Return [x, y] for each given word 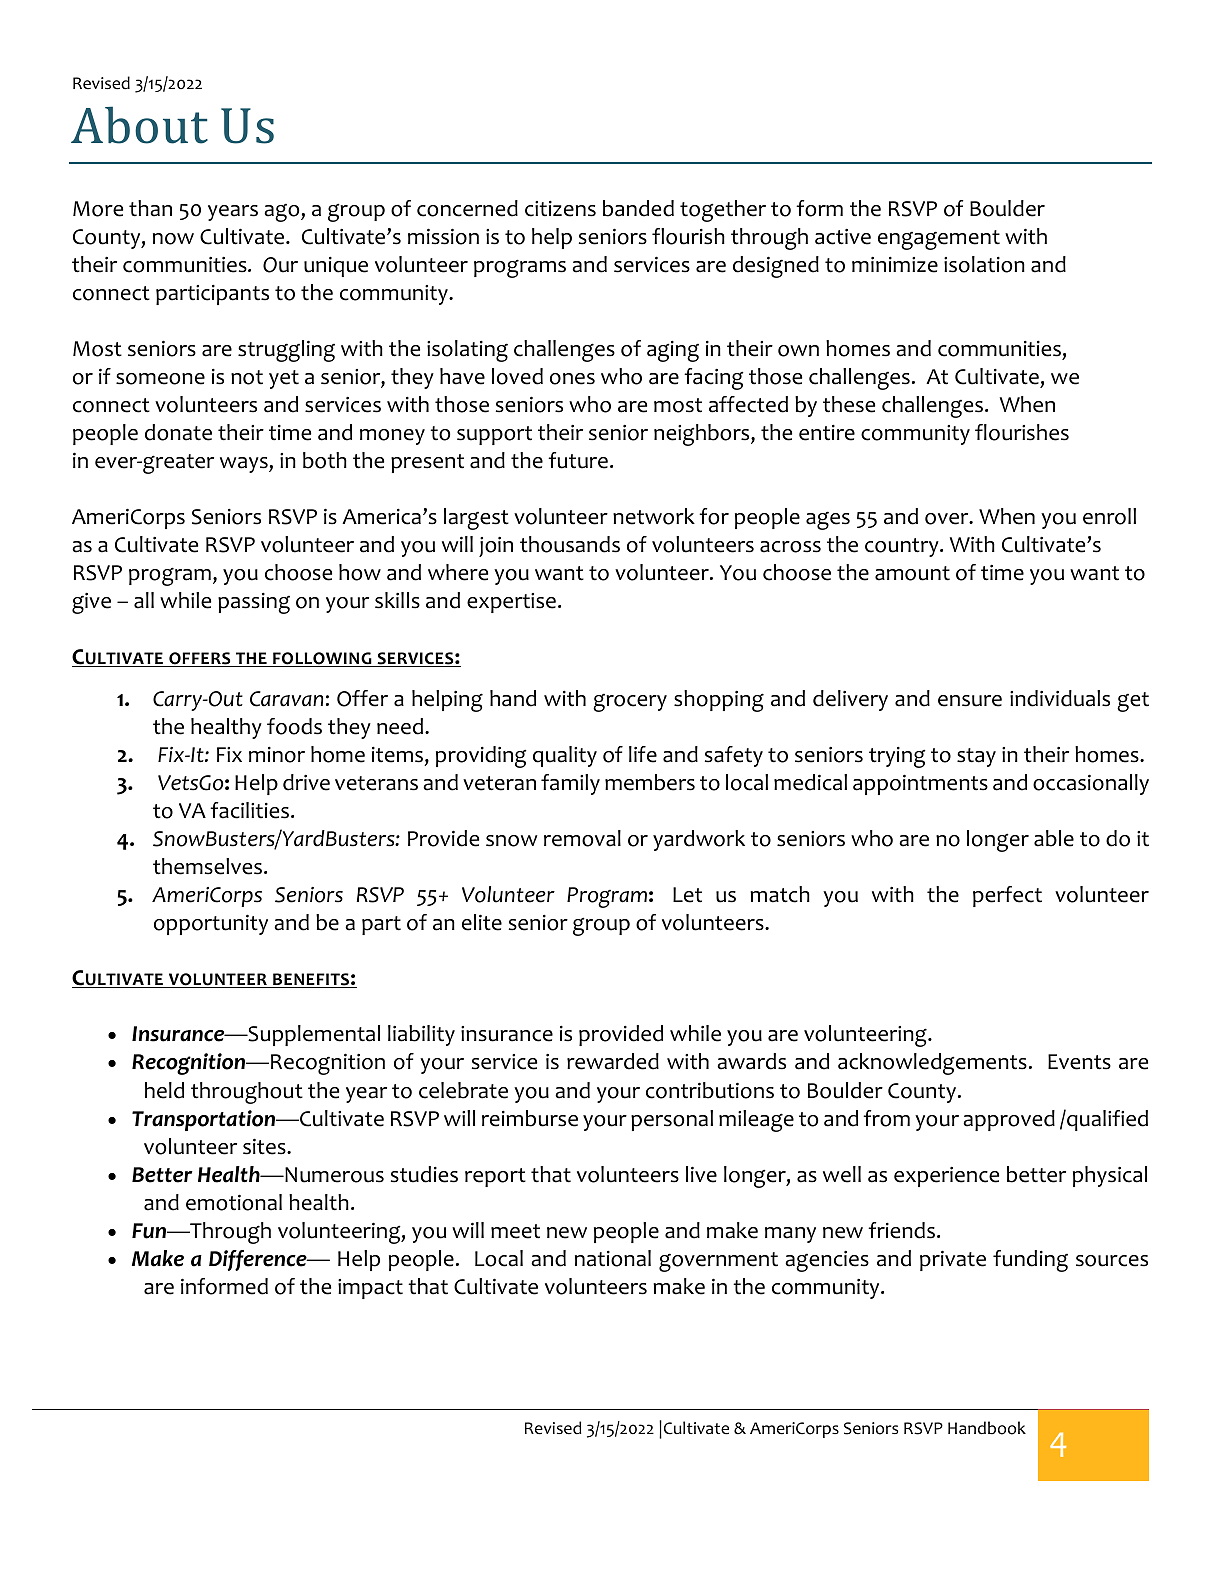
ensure [970, 701]
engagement [939, 240]
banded [638, 208]
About [139, 125]
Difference [259, 1260]
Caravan [286, 699]
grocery [630, 703]
